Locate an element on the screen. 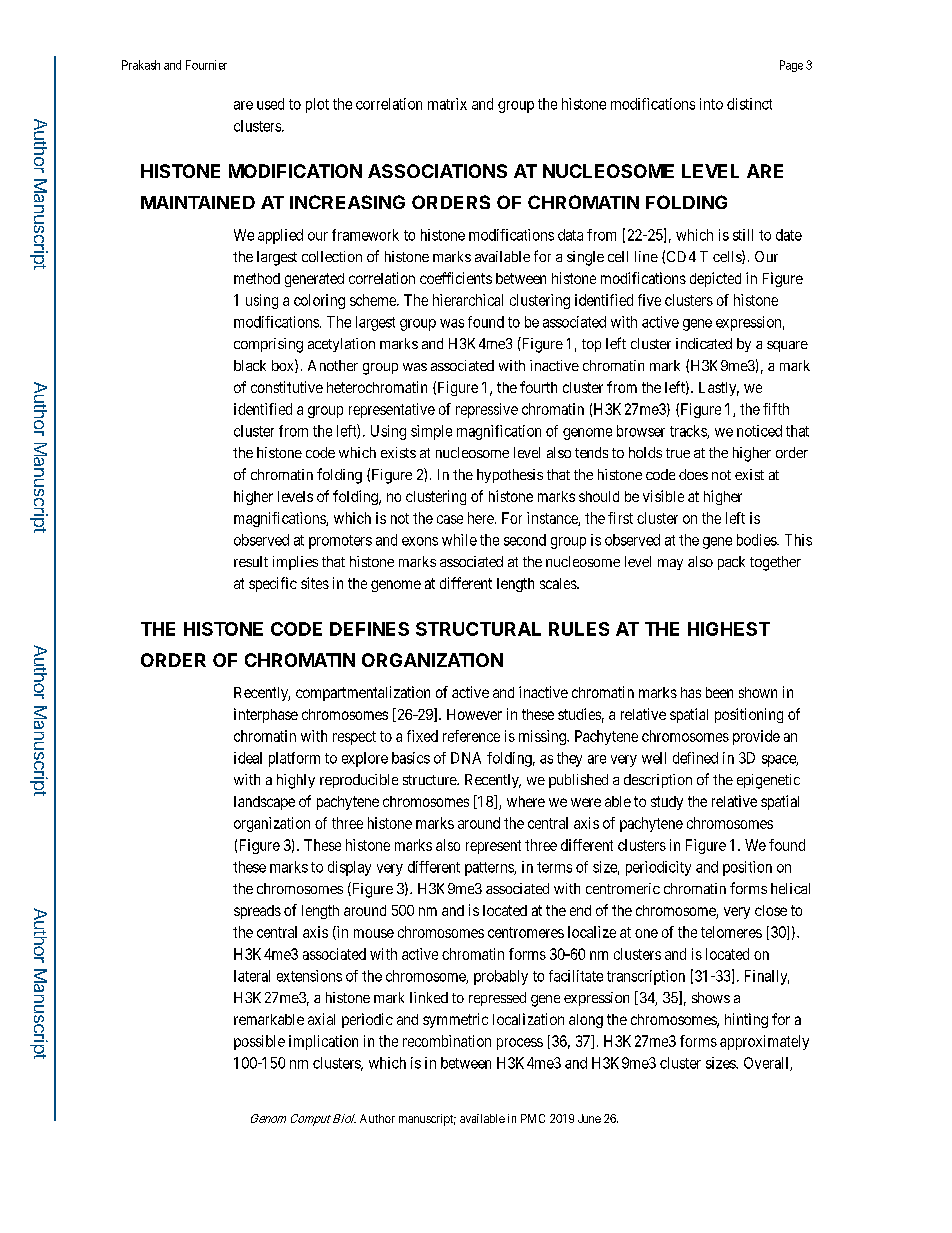  Fournier is located at coordinates (206, 65).
